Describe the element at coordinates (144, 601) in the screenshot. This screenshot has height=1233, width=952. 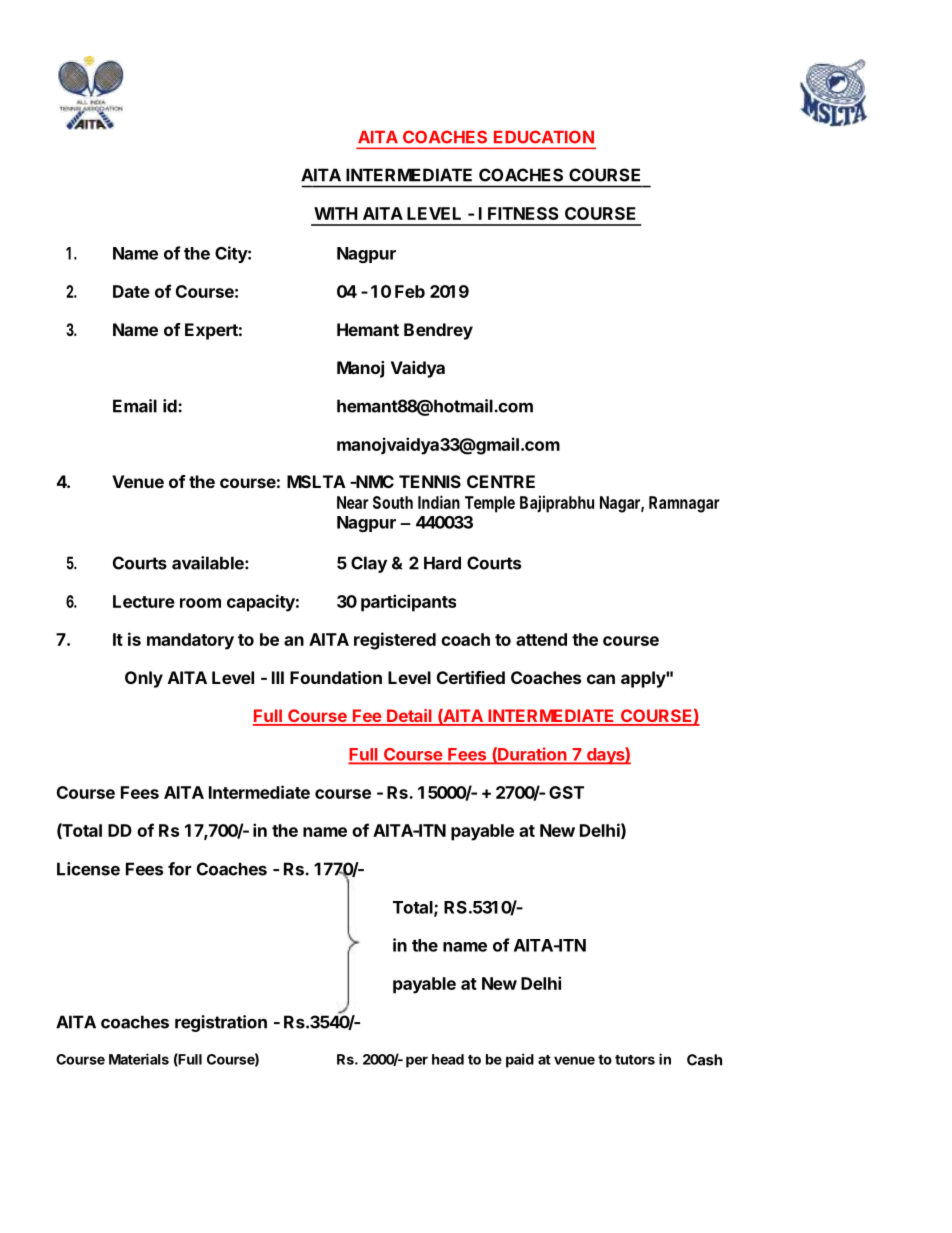
I see `Lecture` at that location.
